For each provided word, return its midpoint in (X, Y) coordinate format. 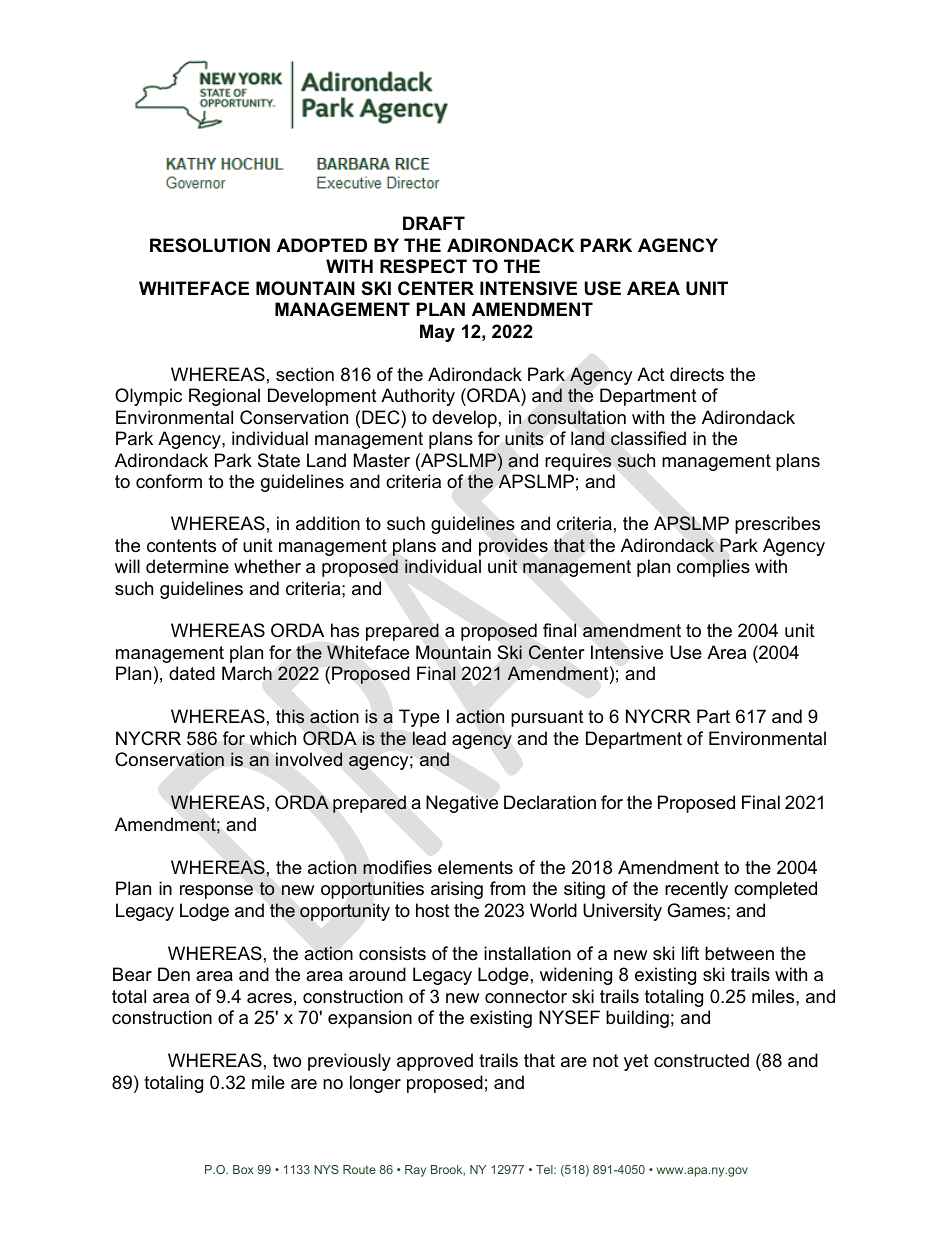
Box (243, 1169)
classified (648, 438)
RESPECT (423, 266)
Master (382, 460)
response (216, 892)
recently (696, 890)
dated (192, 673)
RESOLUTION (210, 245)
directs (697, 374)
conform (169, 481)
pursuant (547, 718)
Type (419, 718)
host (433, 910)
